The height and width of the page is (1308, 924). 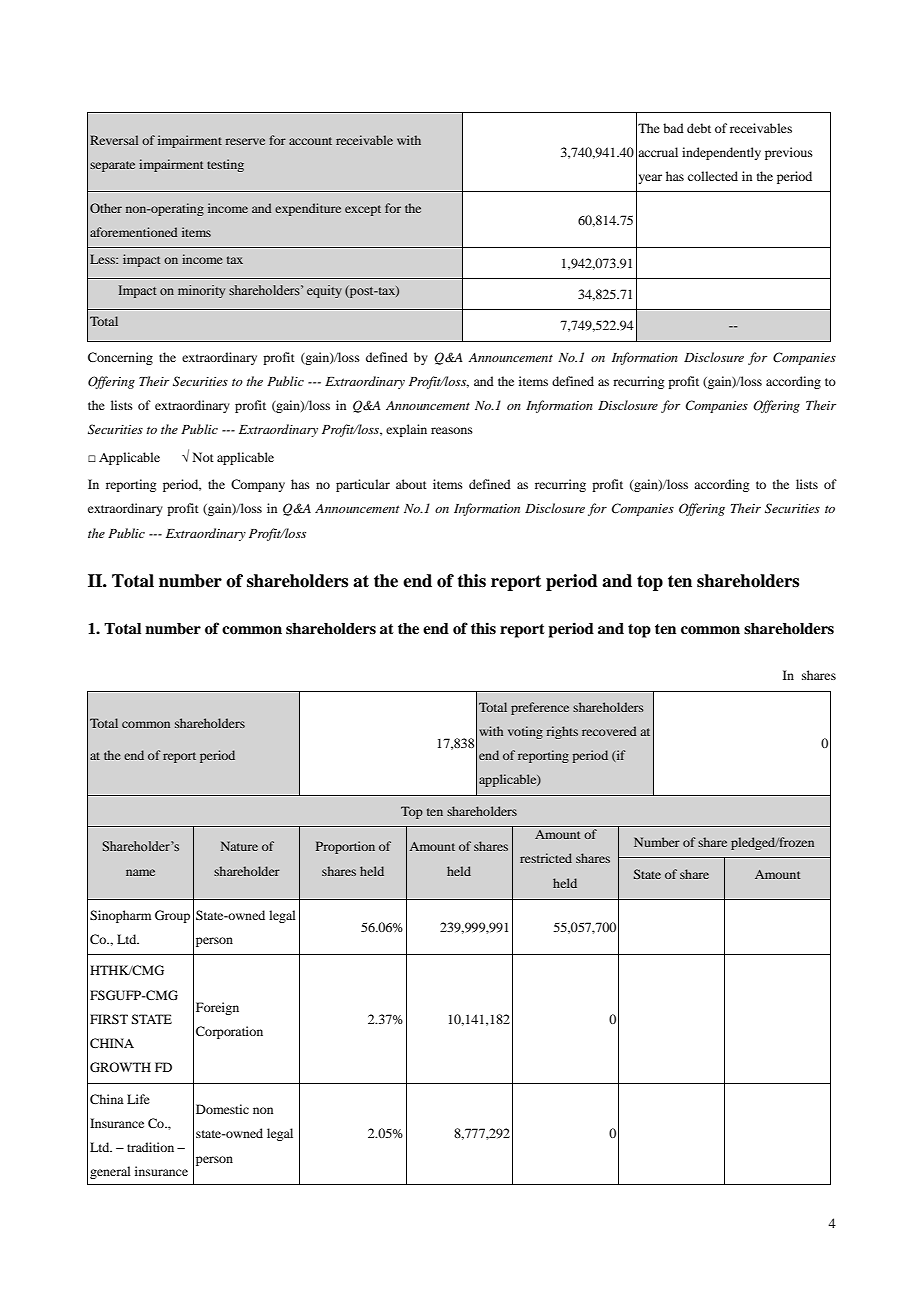 I want to click on restricted, so click(x=546, y=858).
